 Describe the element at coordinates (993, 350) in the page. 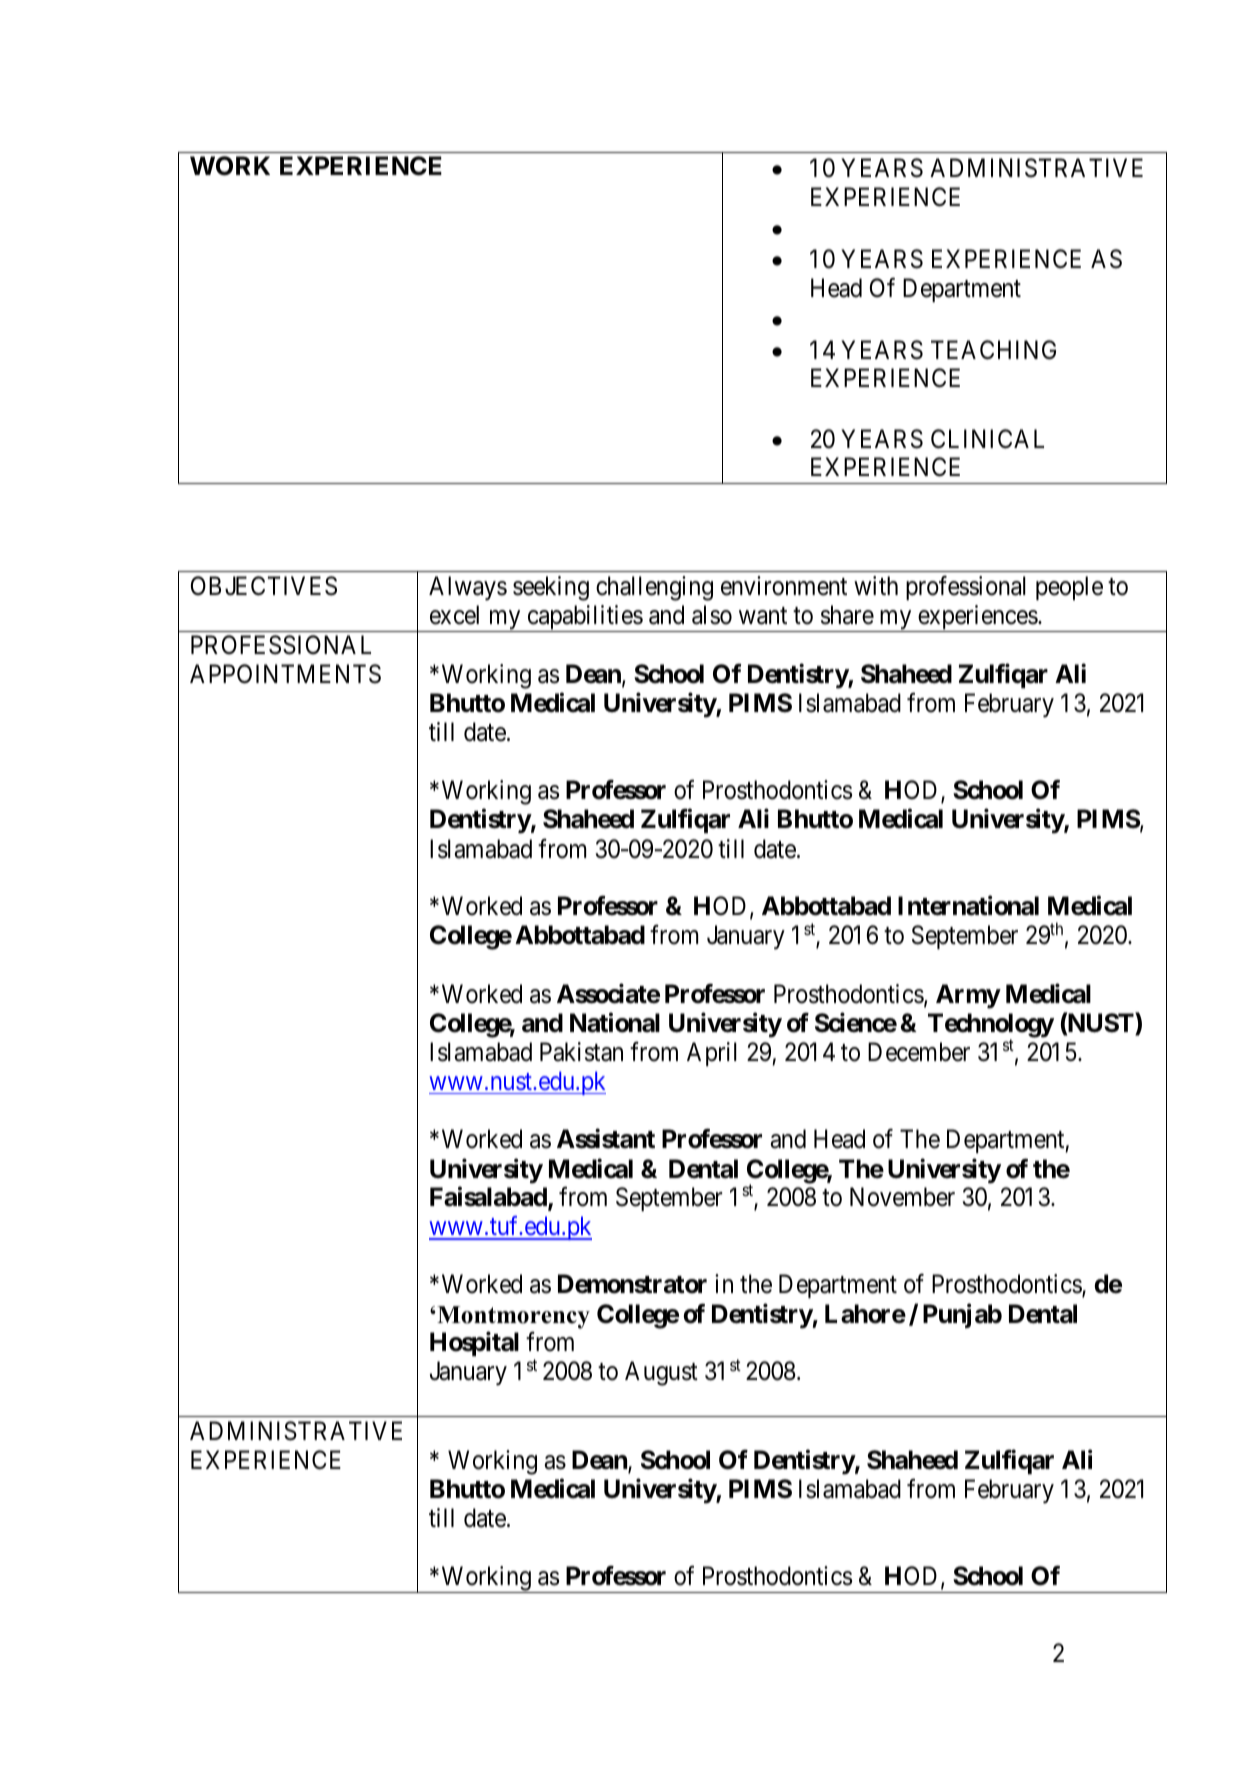

I see `TEACHING` at that location.
